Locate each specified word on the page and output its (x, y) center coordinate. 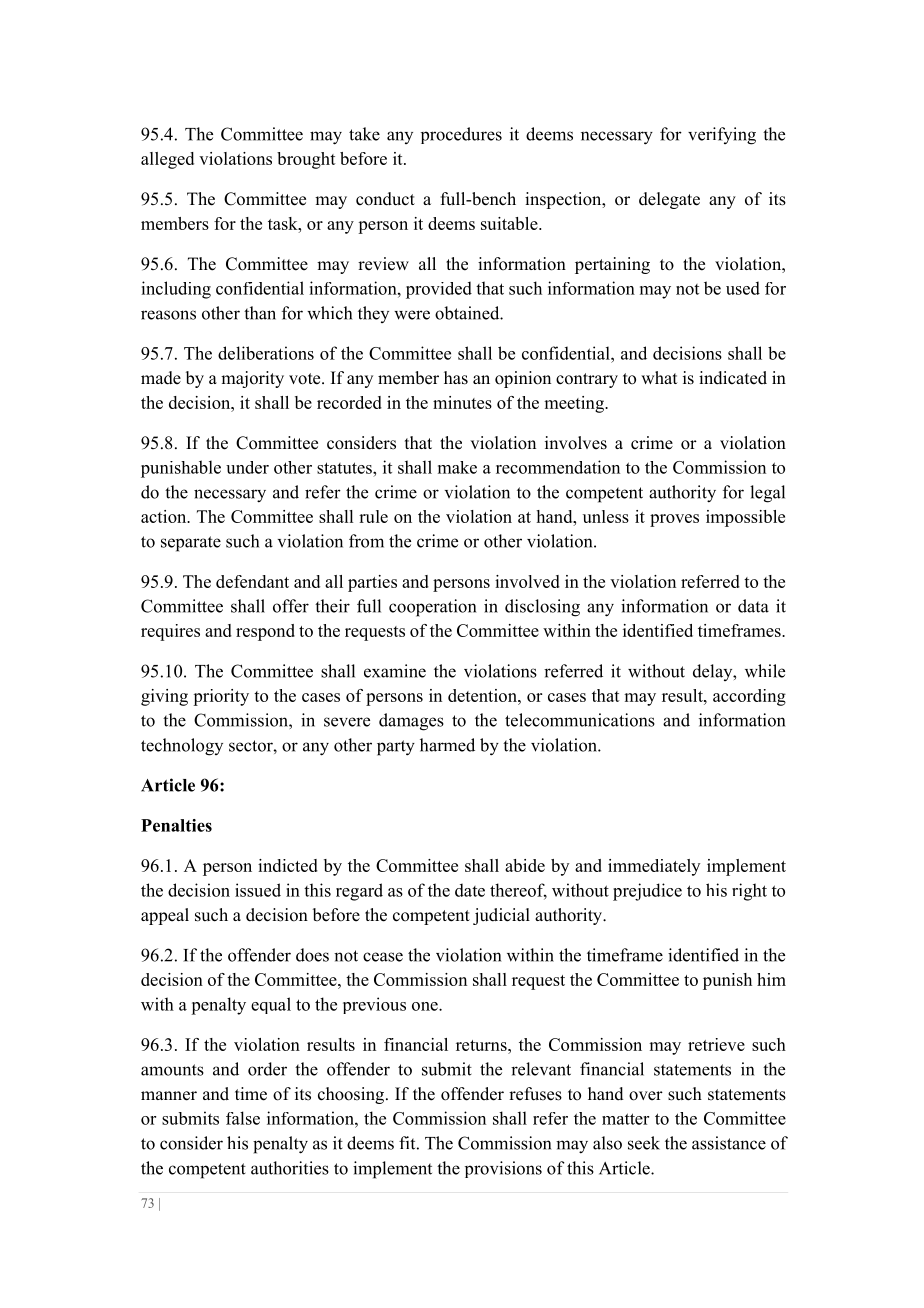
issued (258, 890)
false (243, 1118)
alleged (167, 160)
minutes (462, 402)
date (470, 890)
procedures (461, 135)
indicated (733, 378)
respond (265, 632)
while (765, 671)
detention (483, 695)
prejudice (647, 892)
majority (252, 379)
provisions (503, 1169)
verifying (722, 136)
